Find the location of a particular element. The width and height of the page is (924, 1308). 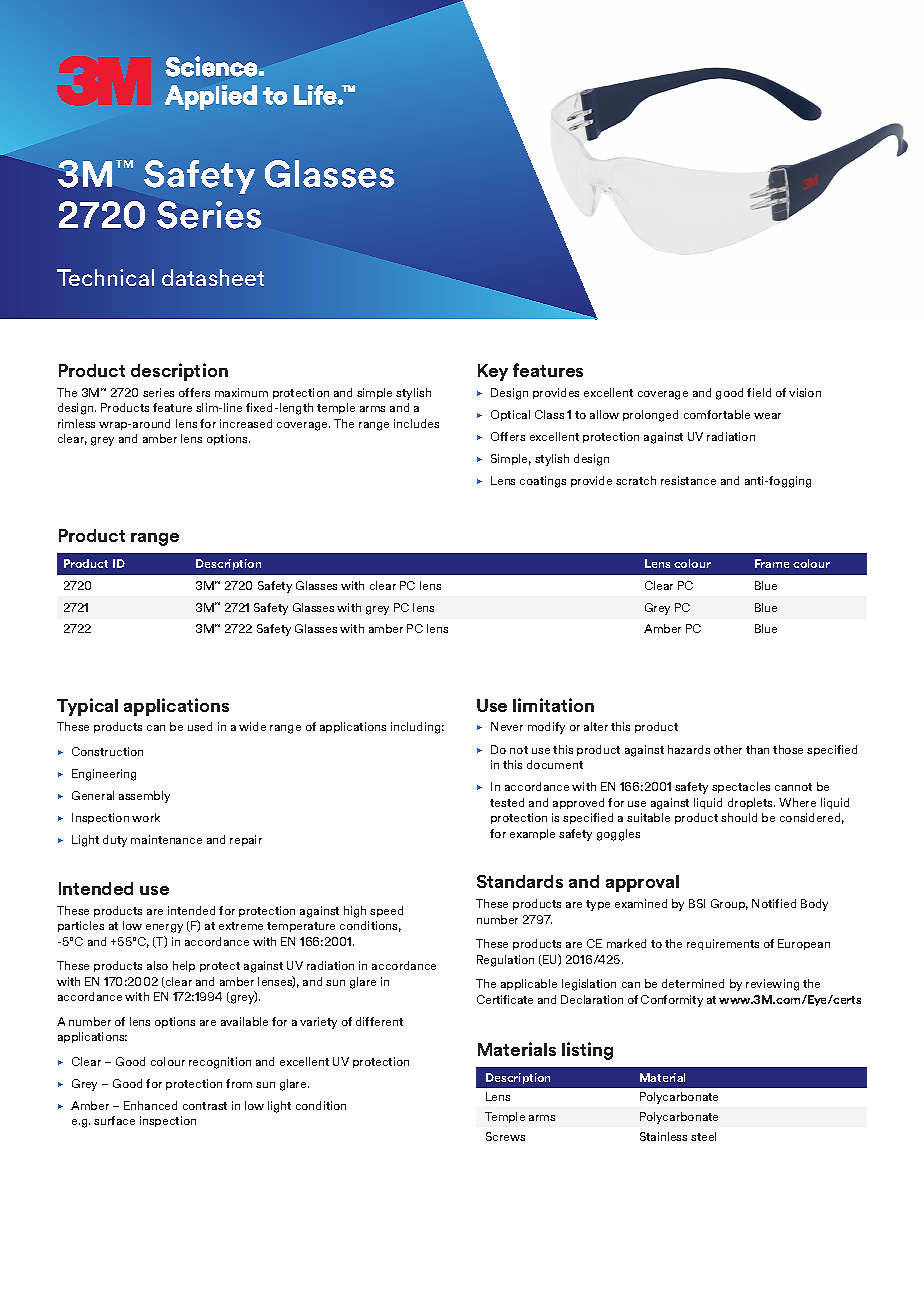

should is located at coordinates (739, 817).
